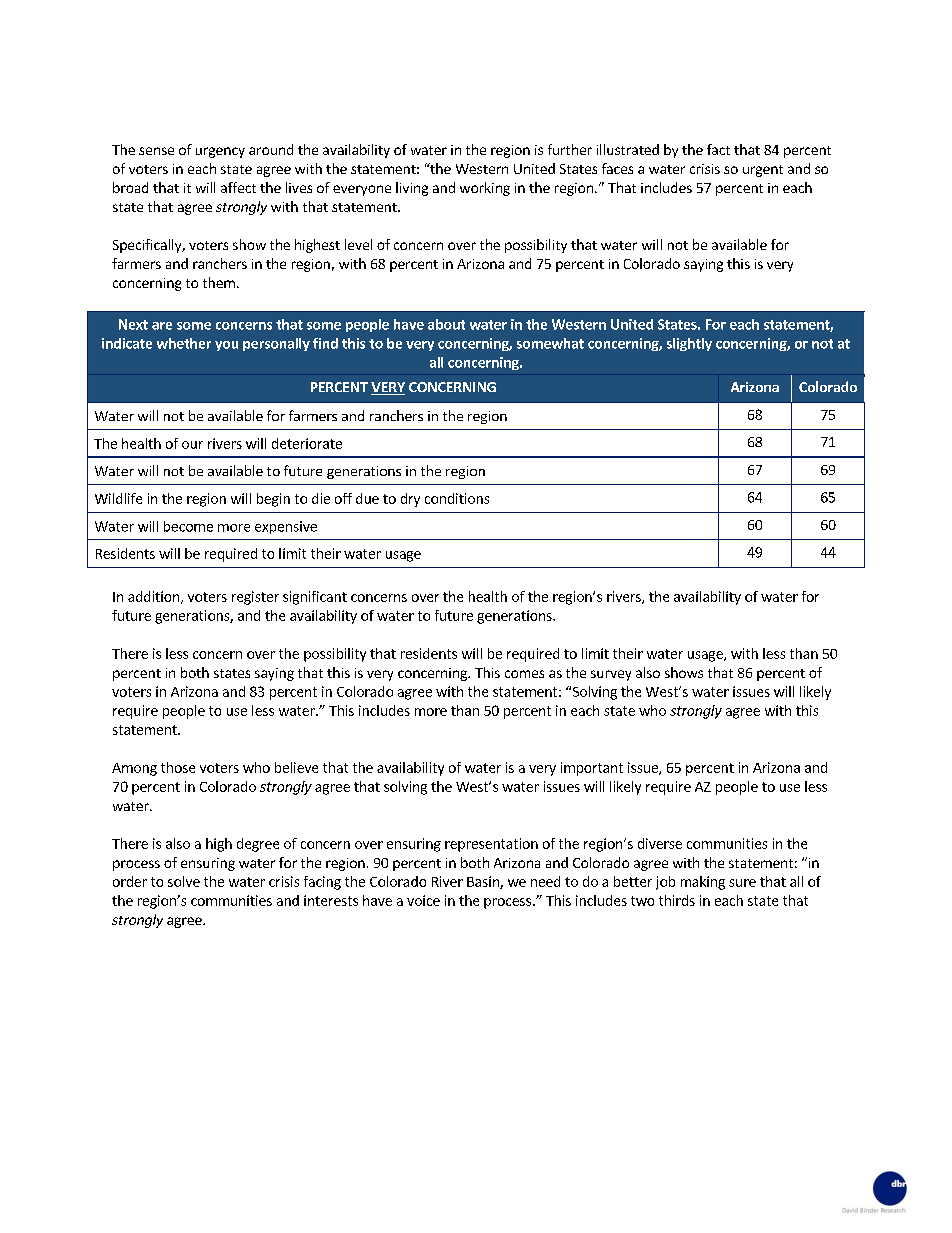 Image resolution: width=952 pixels, height=1233 pixels. I want to click on living, so click(412, 189).
